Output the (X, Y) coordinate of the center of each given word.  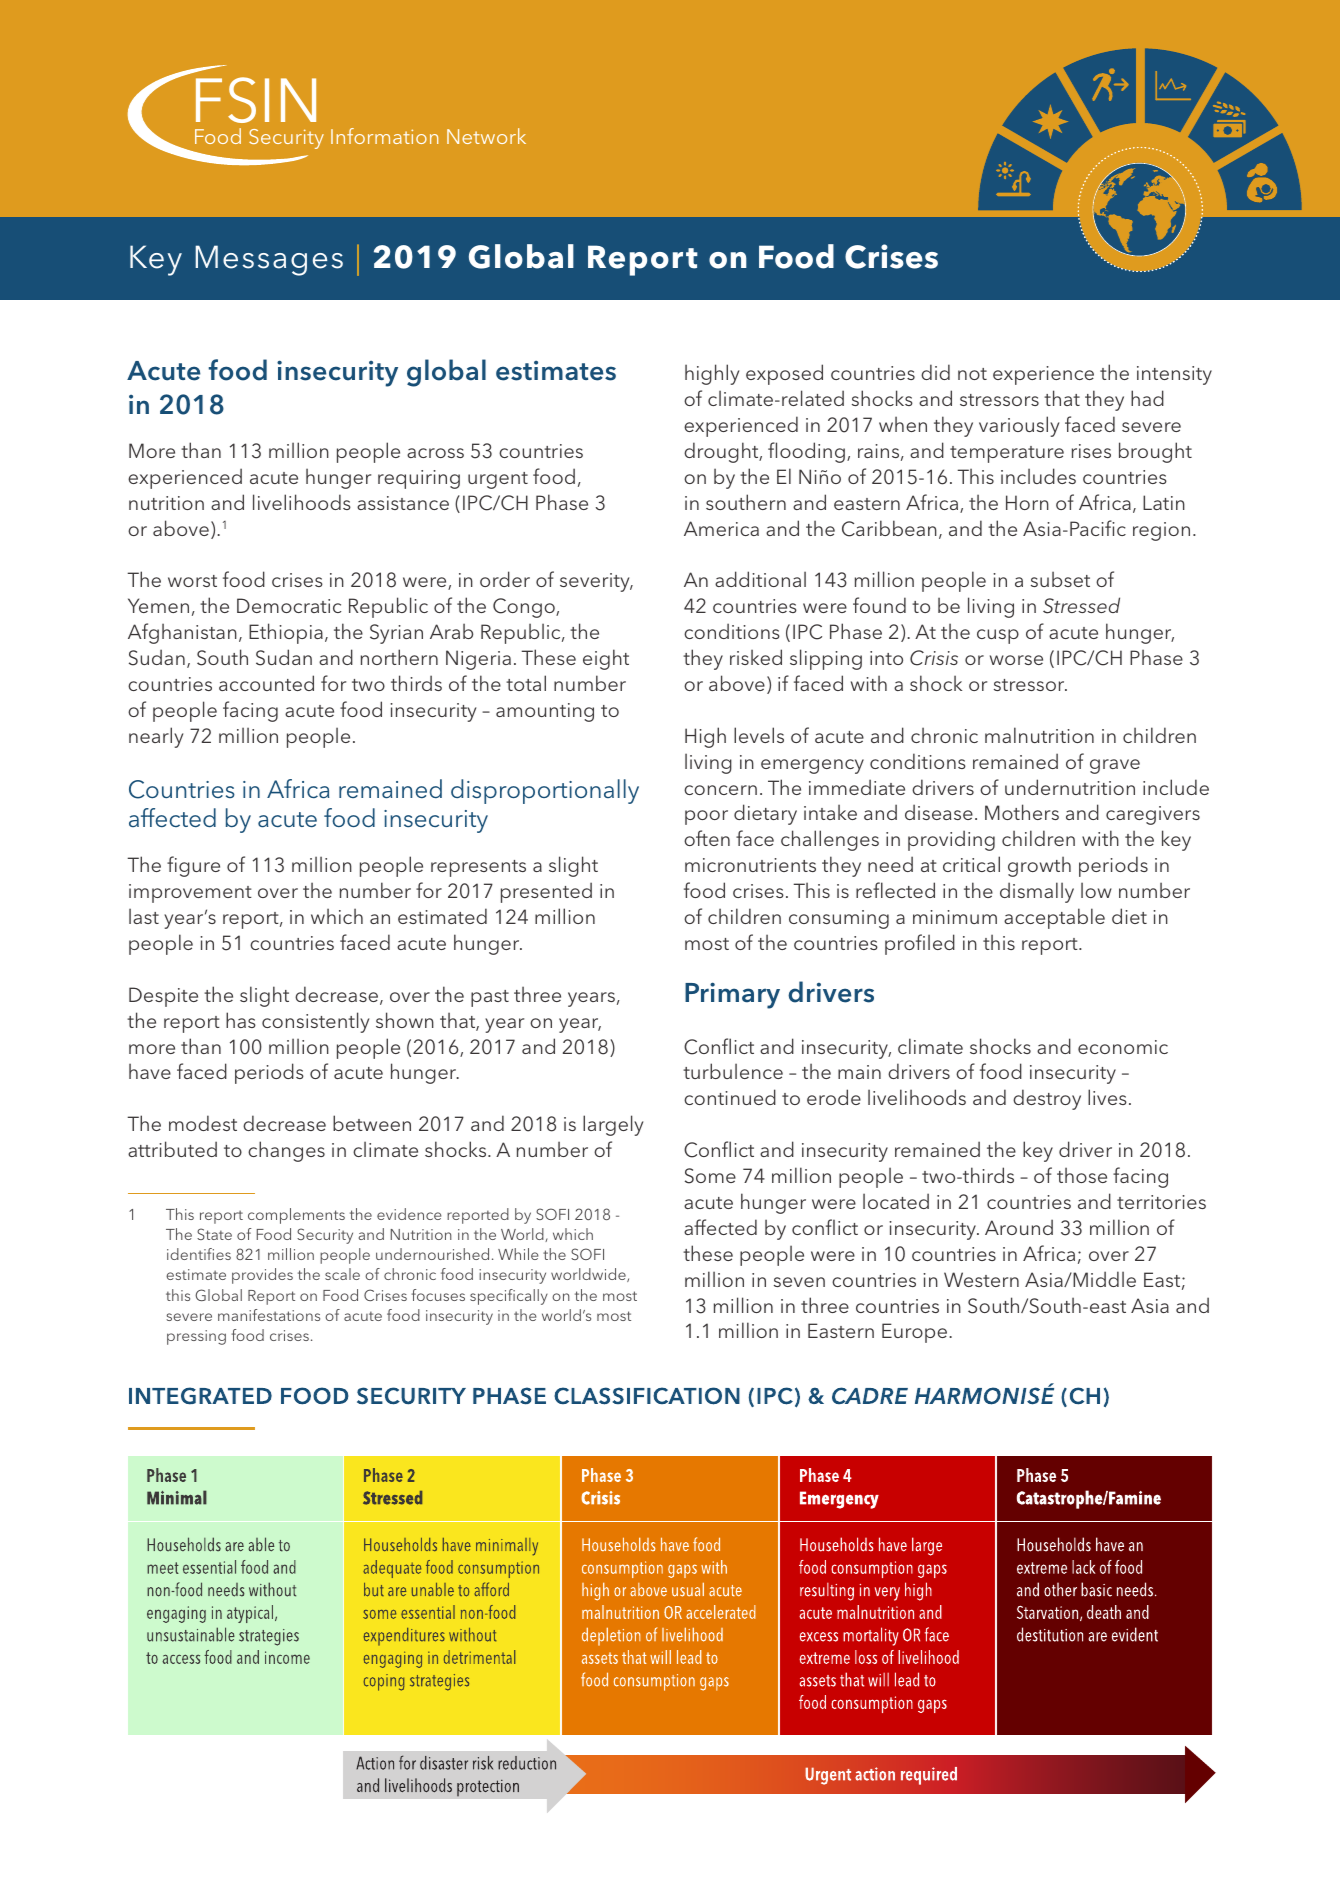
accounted (266, 683)
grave (1115, 766)
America (721, 528)
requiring (419, 479)
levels (759, 735)
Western (981, 1279)
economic (1123, 1047)
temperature (1007, 454)
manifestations (269, 1315)
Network (486, 136)
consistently (315, 1022)
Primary (732, 995)
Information (384, 136)
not (972, 374)
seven (799, 1282)
